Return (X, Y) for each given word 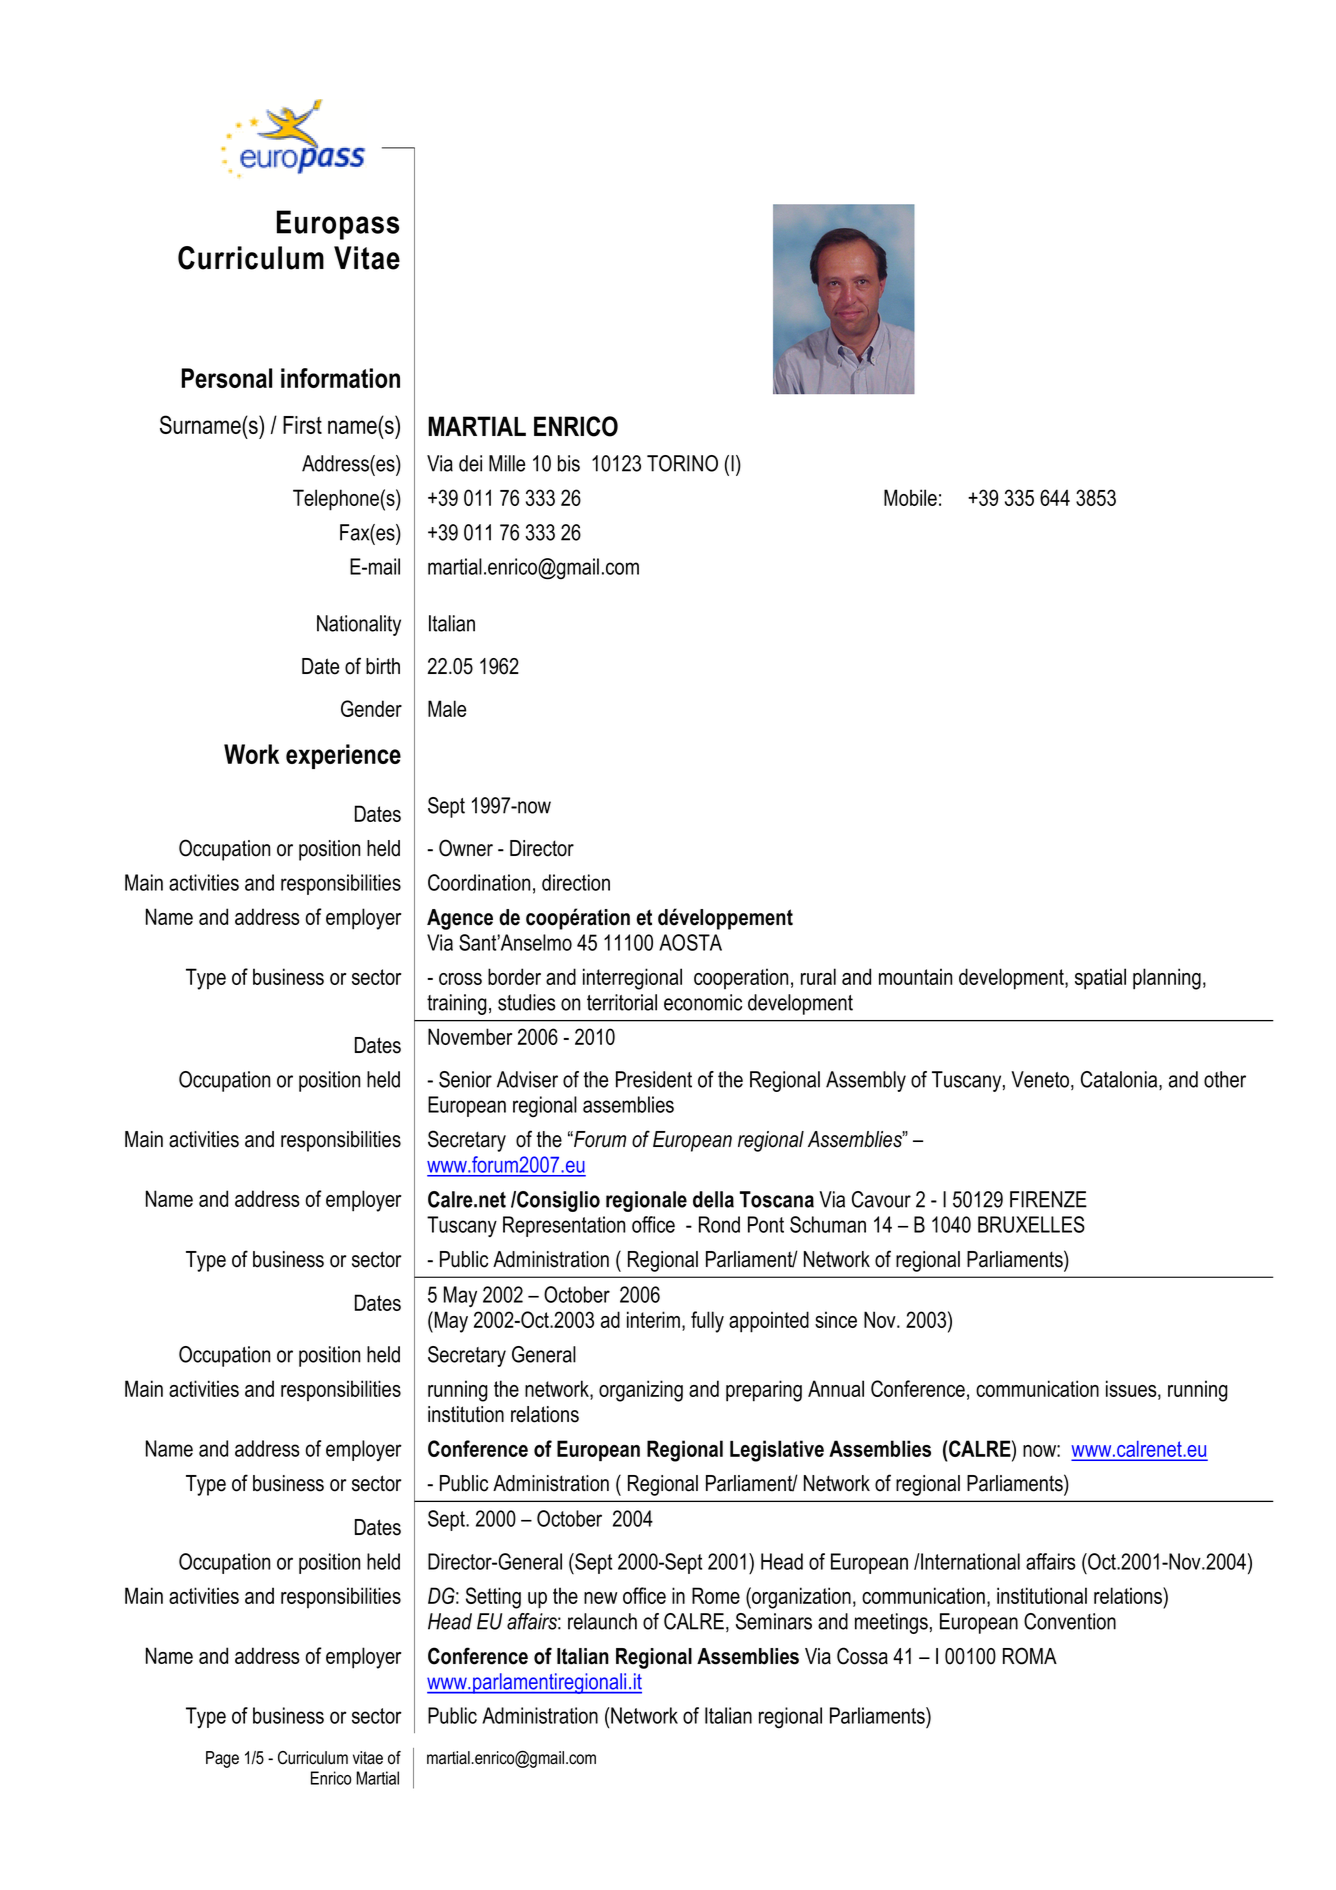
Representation (564, 1226)
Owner (466, 848)
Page (222, 1759)
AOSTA (690, 942)
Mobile (910, 497)
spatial (1100, 979)
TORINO (682, 463)
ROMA (1030, 1656)
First (302, 425)
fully (707, 1322)
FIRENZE (1048, 1199)
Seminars (774, 1621)
